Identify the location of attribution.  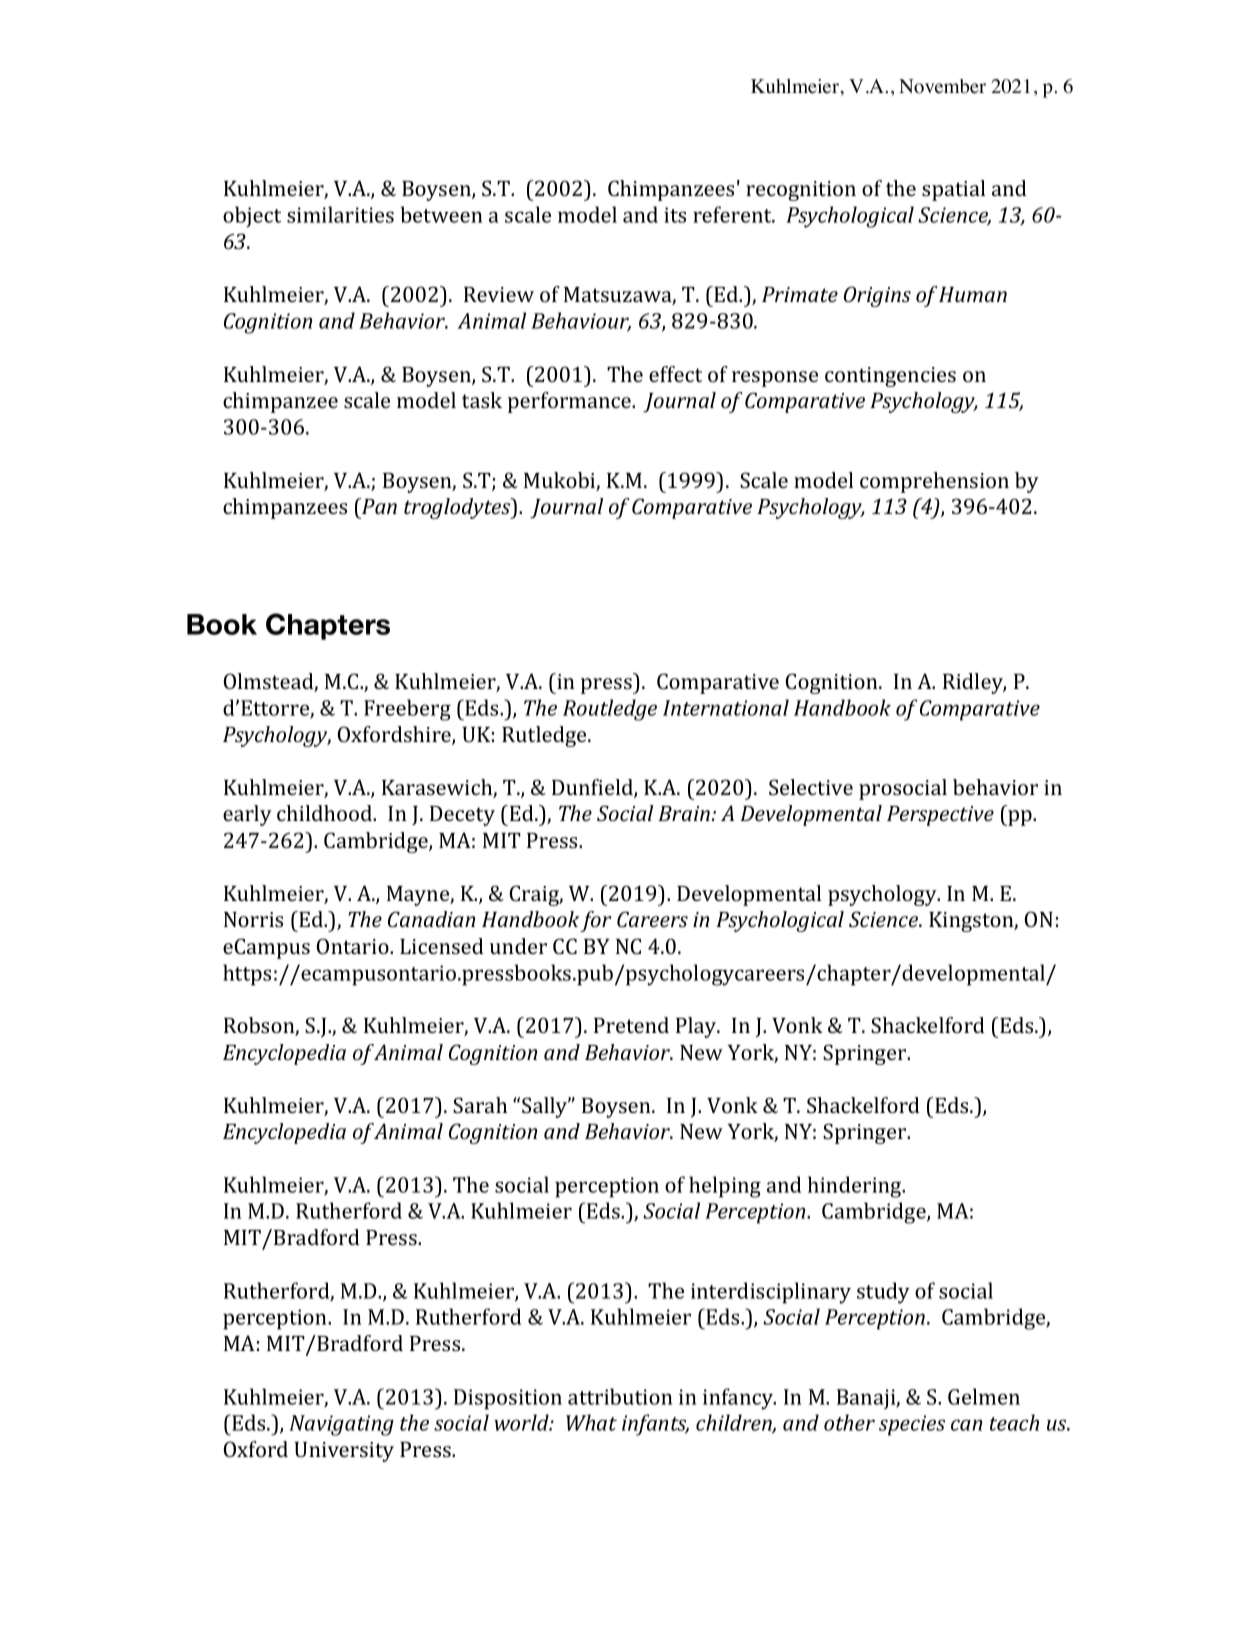
(620, 1396).
